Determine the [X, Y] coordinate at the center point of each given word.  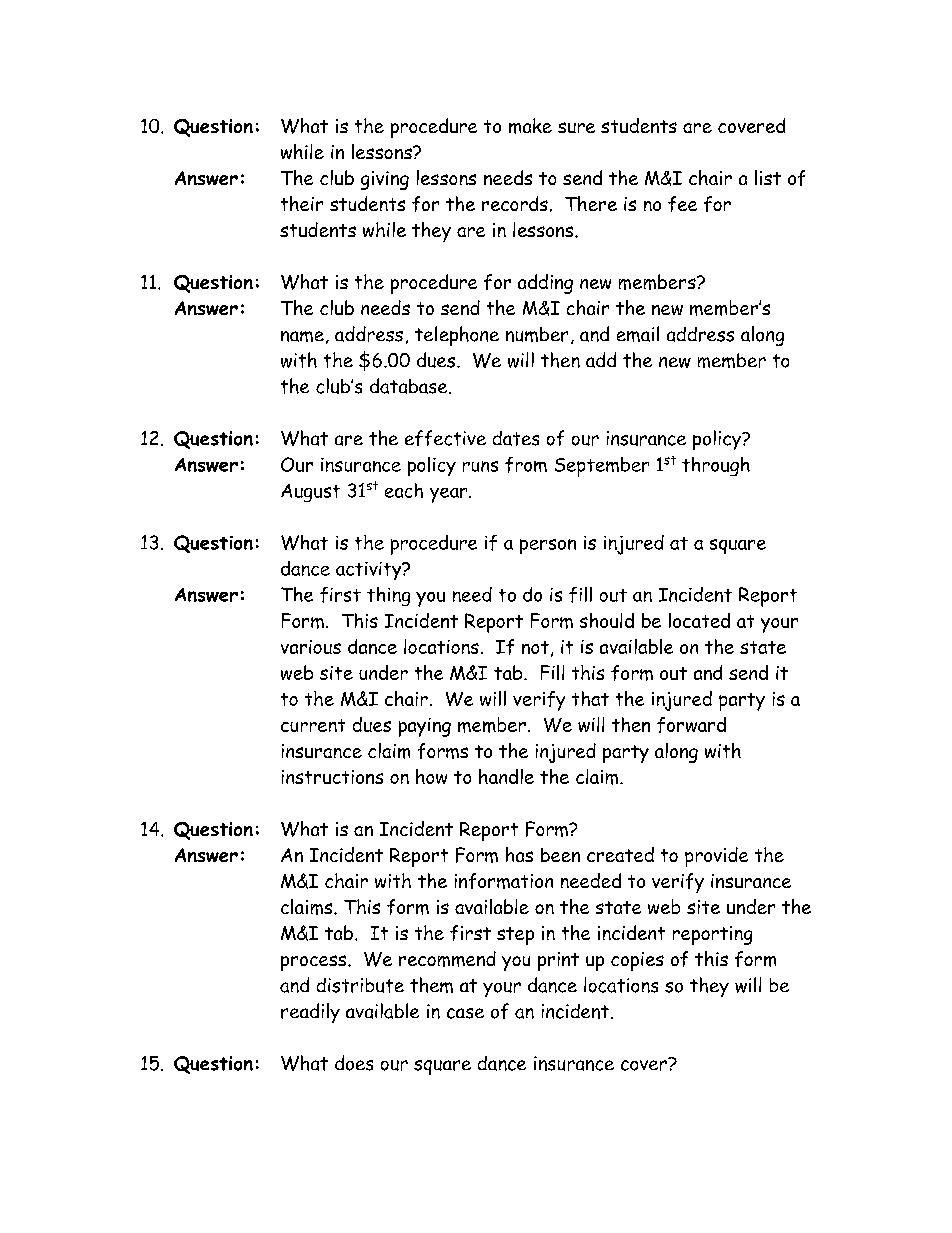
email [638, 334]
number [537, 334]
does [354, 1063]
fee [682, 204]
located [699, 620]
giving [385, 180]
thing [388, 596]
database [410, 386]
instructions [332, 777]
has [519, 854]
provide [716, 857]
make [530, 126]
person [548, 546]
